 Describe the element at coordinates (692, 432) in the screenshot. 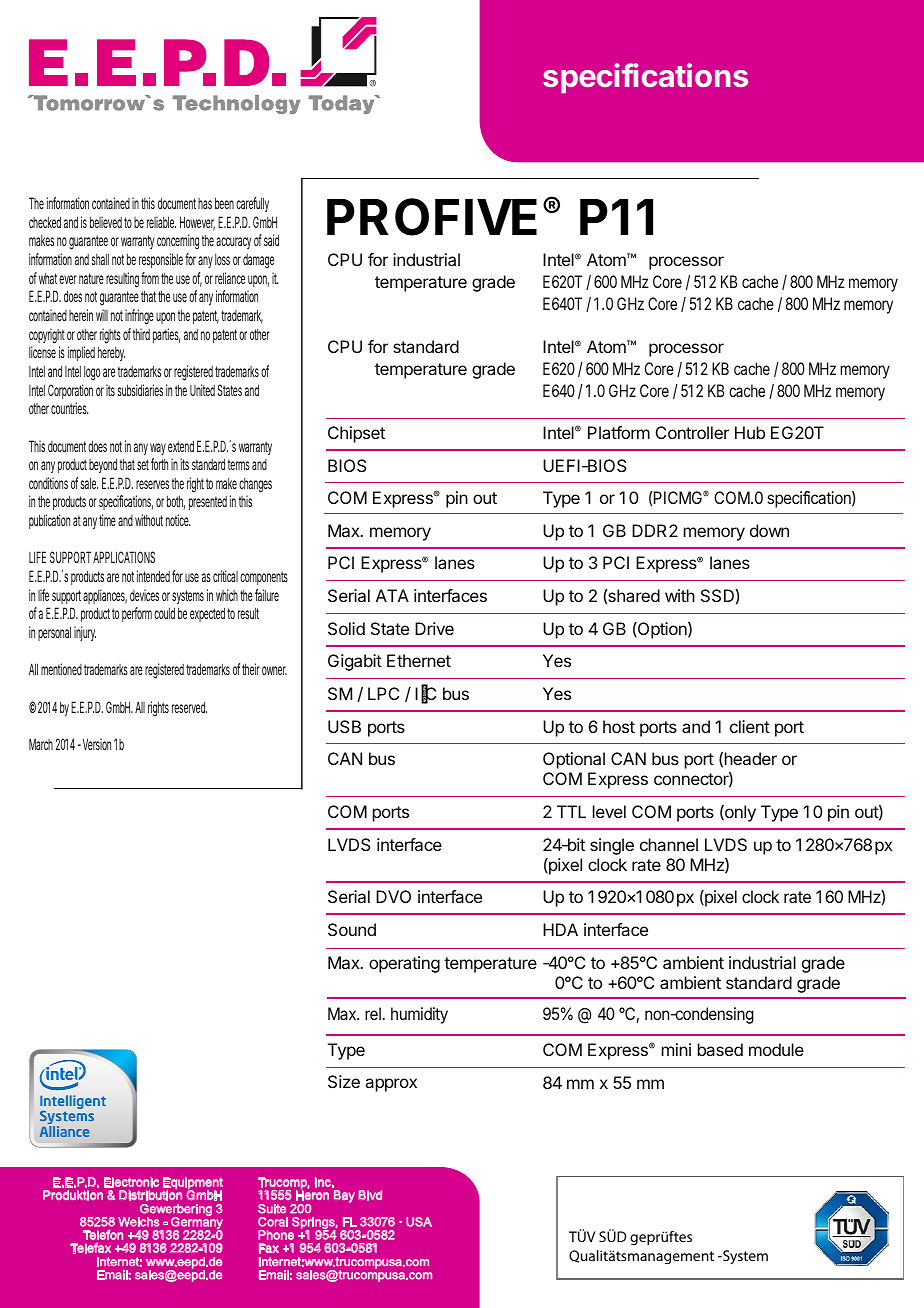

I see `Controller` at that location.
